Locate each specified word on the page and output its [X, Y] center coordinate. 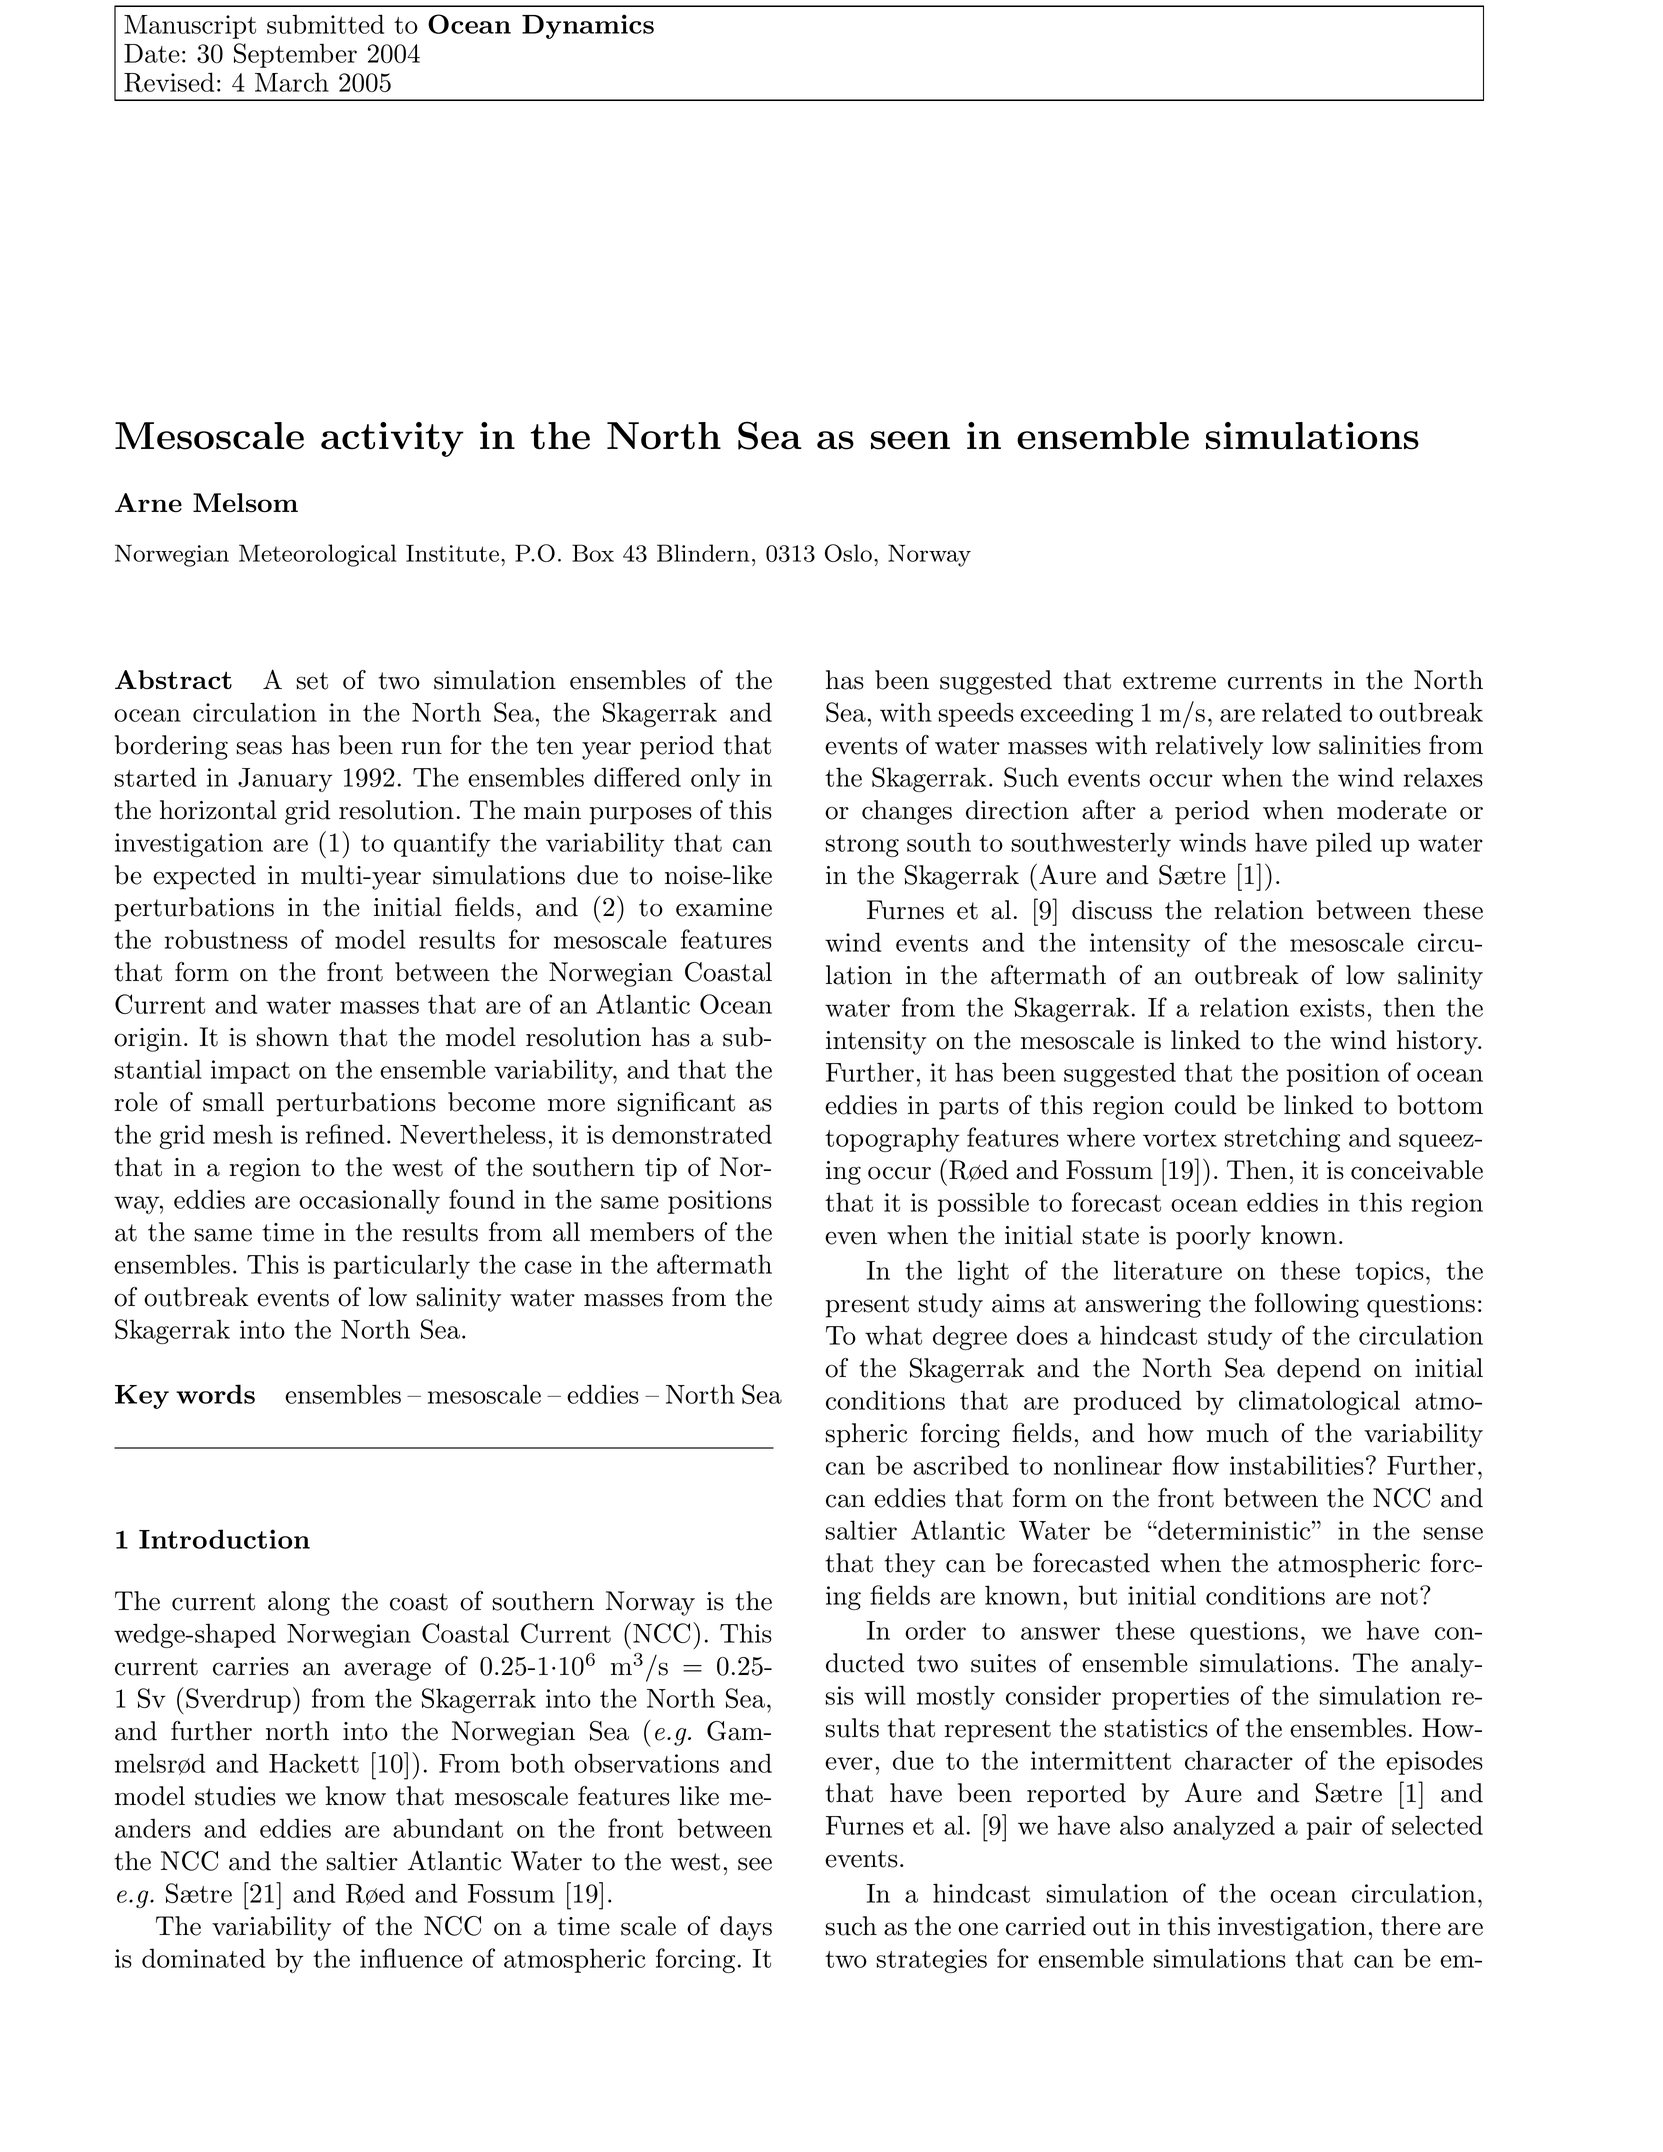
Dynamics [588, 26]
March [292, 82]
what [893, 1335]
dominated [203, 1958]
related [1302, 712]
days [746, 1928]
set [312, 681]
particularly [402, 1266]
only [715, 779]
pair [1329, 1828]
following [1307, 1305]
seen [910, 440]
